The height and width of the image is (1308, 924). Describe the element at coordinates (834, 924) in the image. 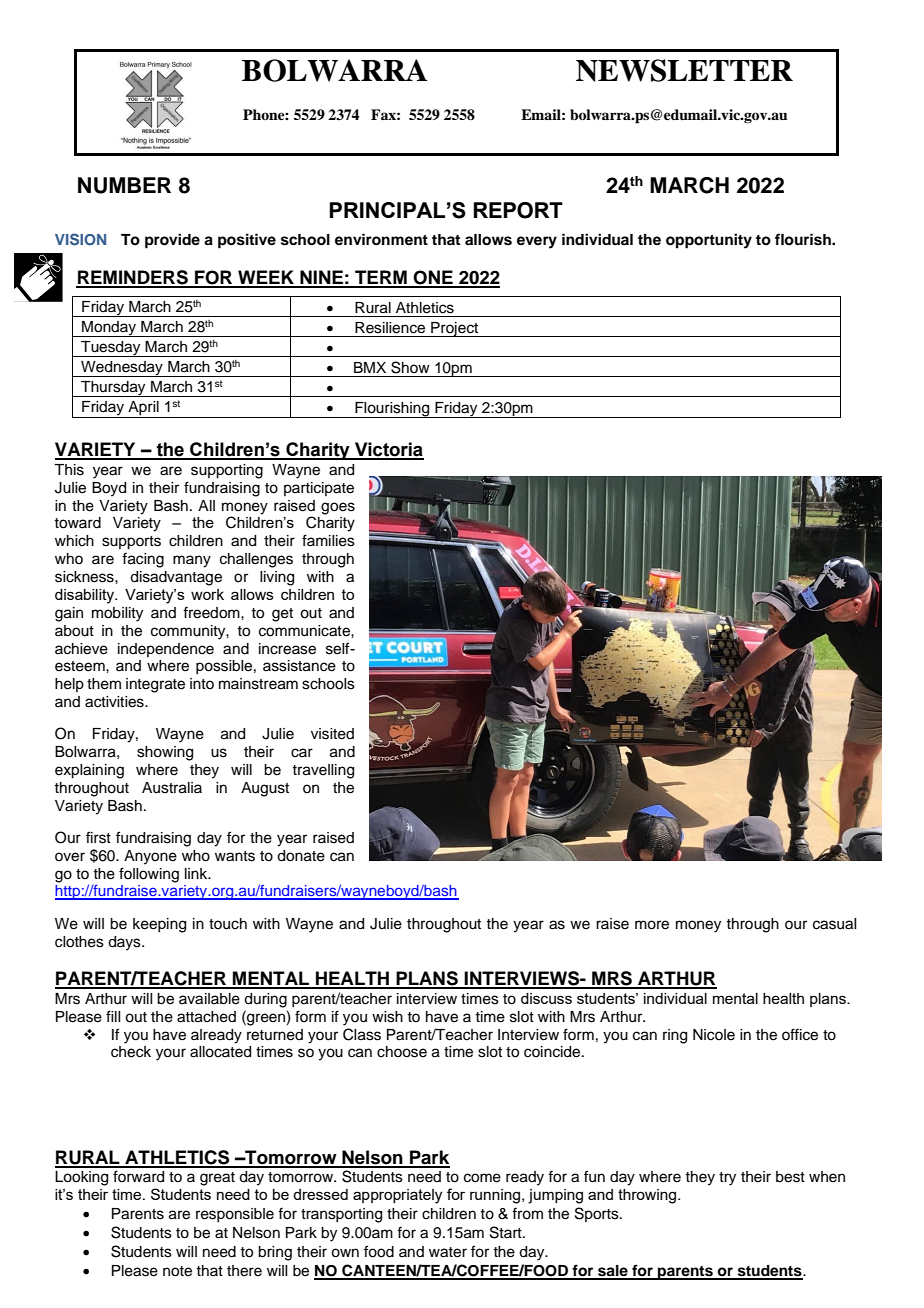

I see `casual` at that location.
